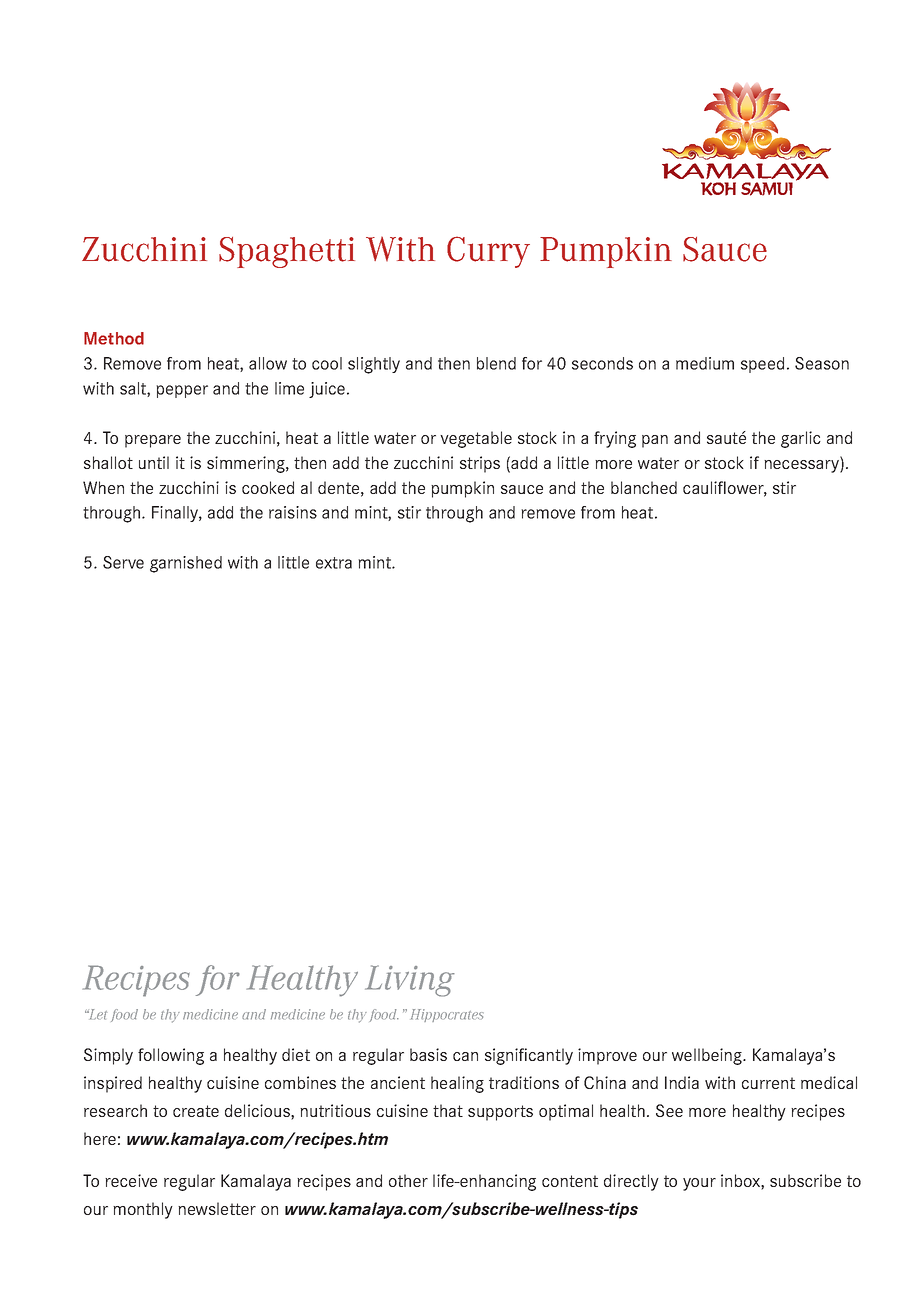 The image size is (924, 1308). What do you see at coordinates (762, 365) in the screenshot?
I see `speed` at bounding box center [762, 365].
